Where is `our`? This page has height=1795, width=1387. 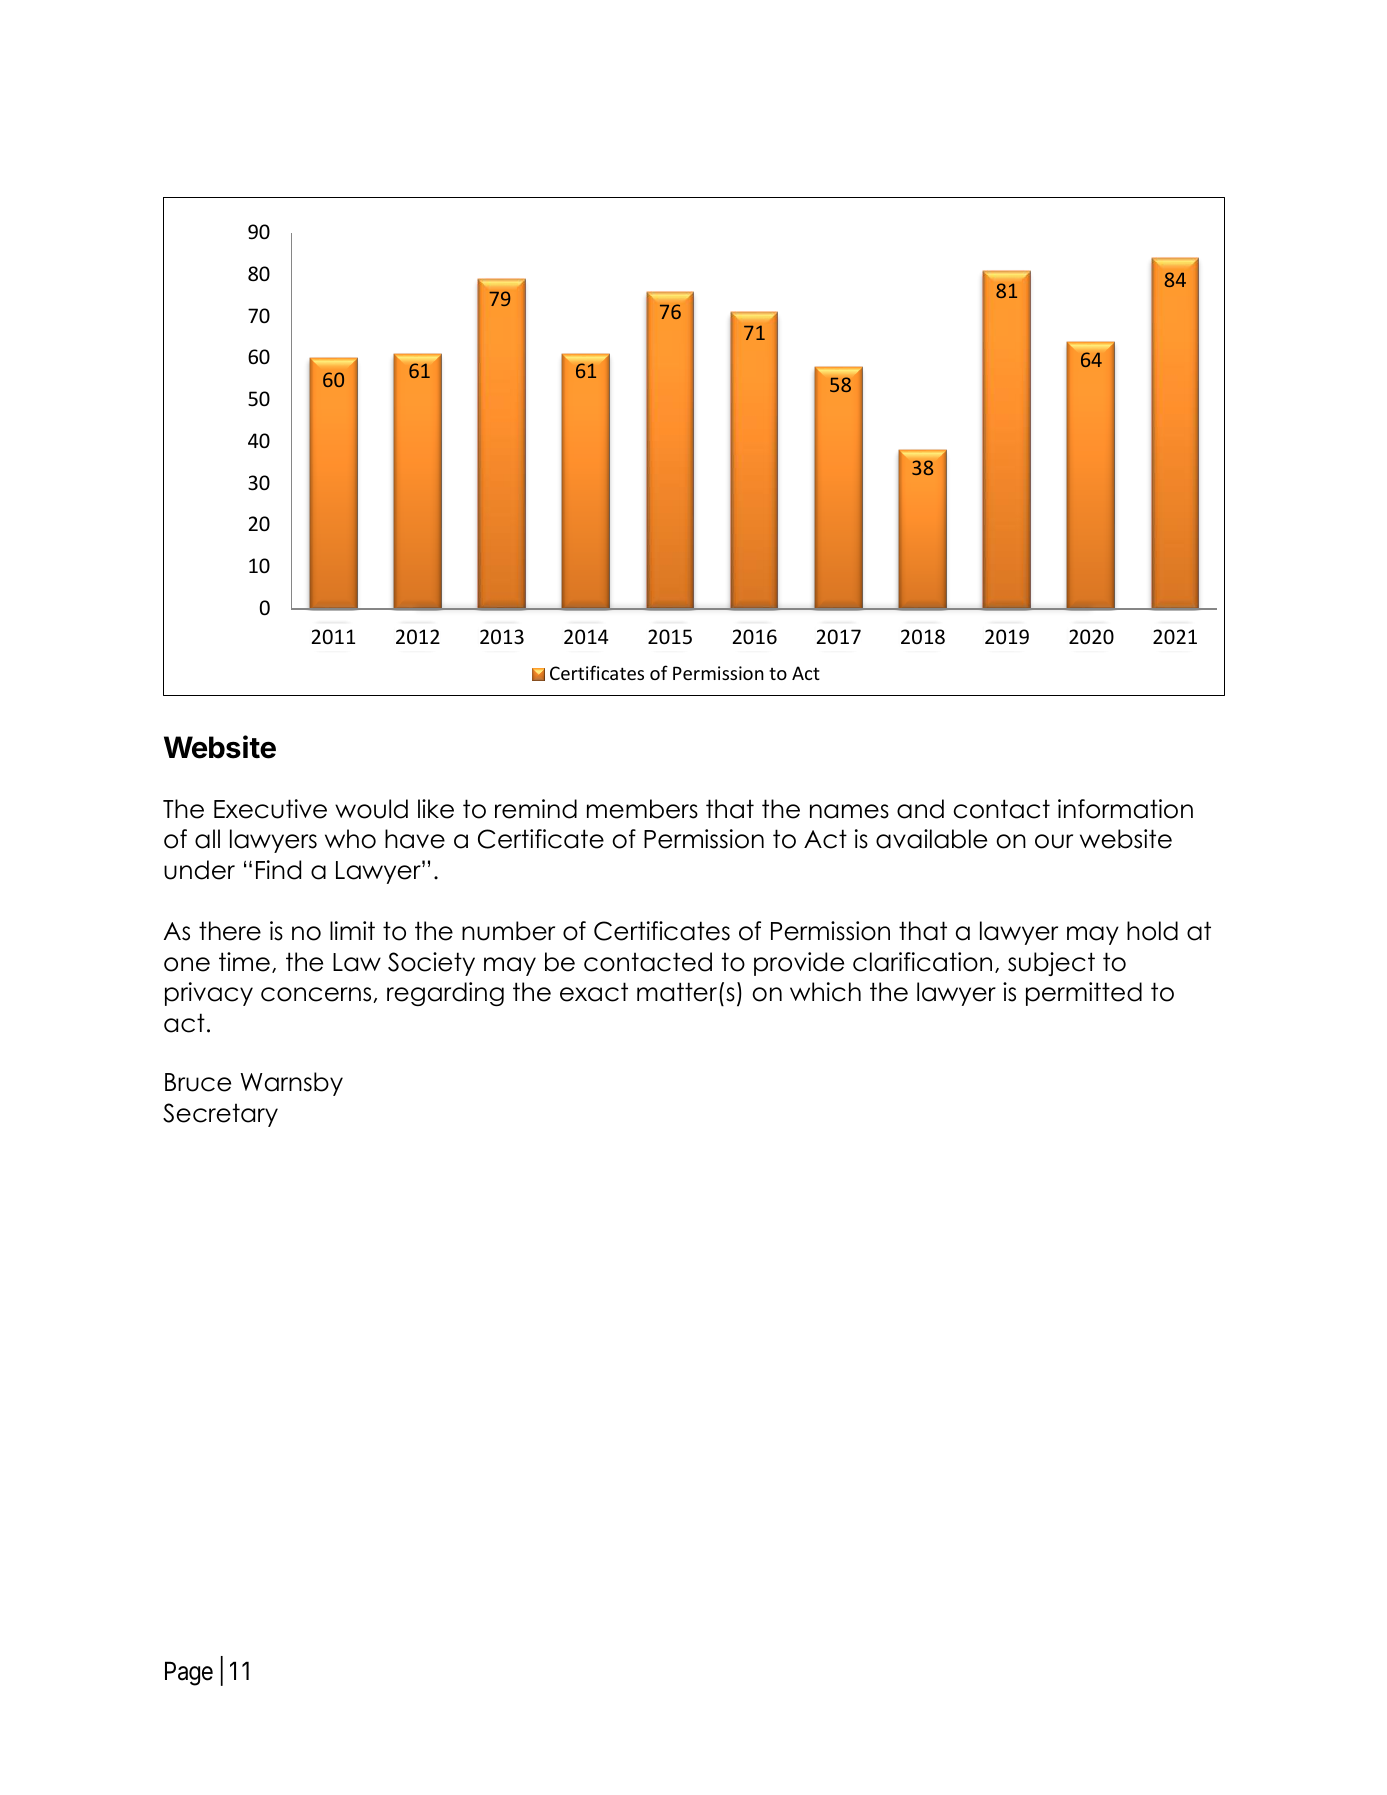
our is located at coordinates (1054, 841).
